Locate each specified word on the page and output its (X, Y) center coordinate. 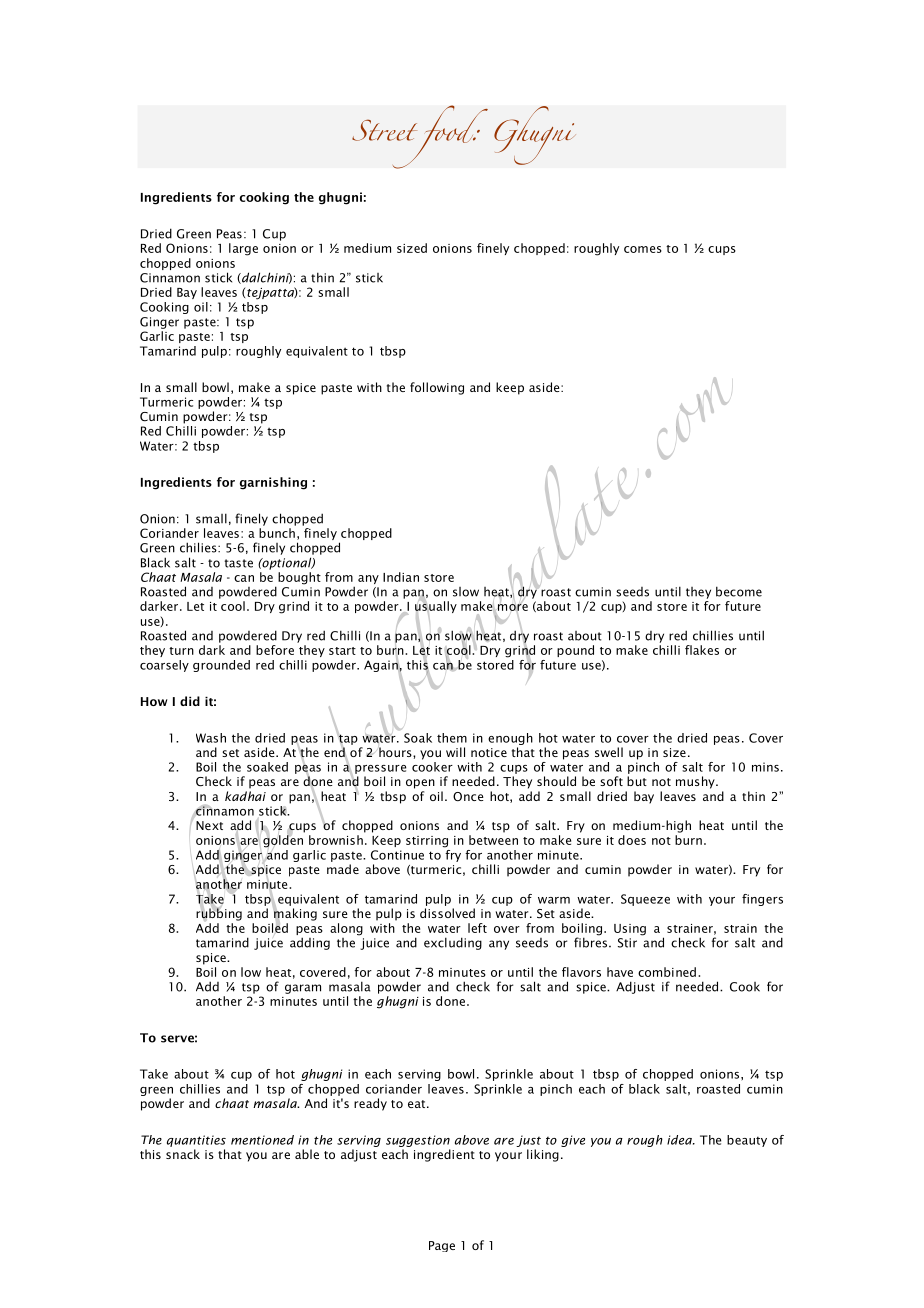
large (243, 249)
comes (643, 249)
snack (183, 1154)
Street (384, 130)
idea (680, 1140)
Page (442, 1246)
